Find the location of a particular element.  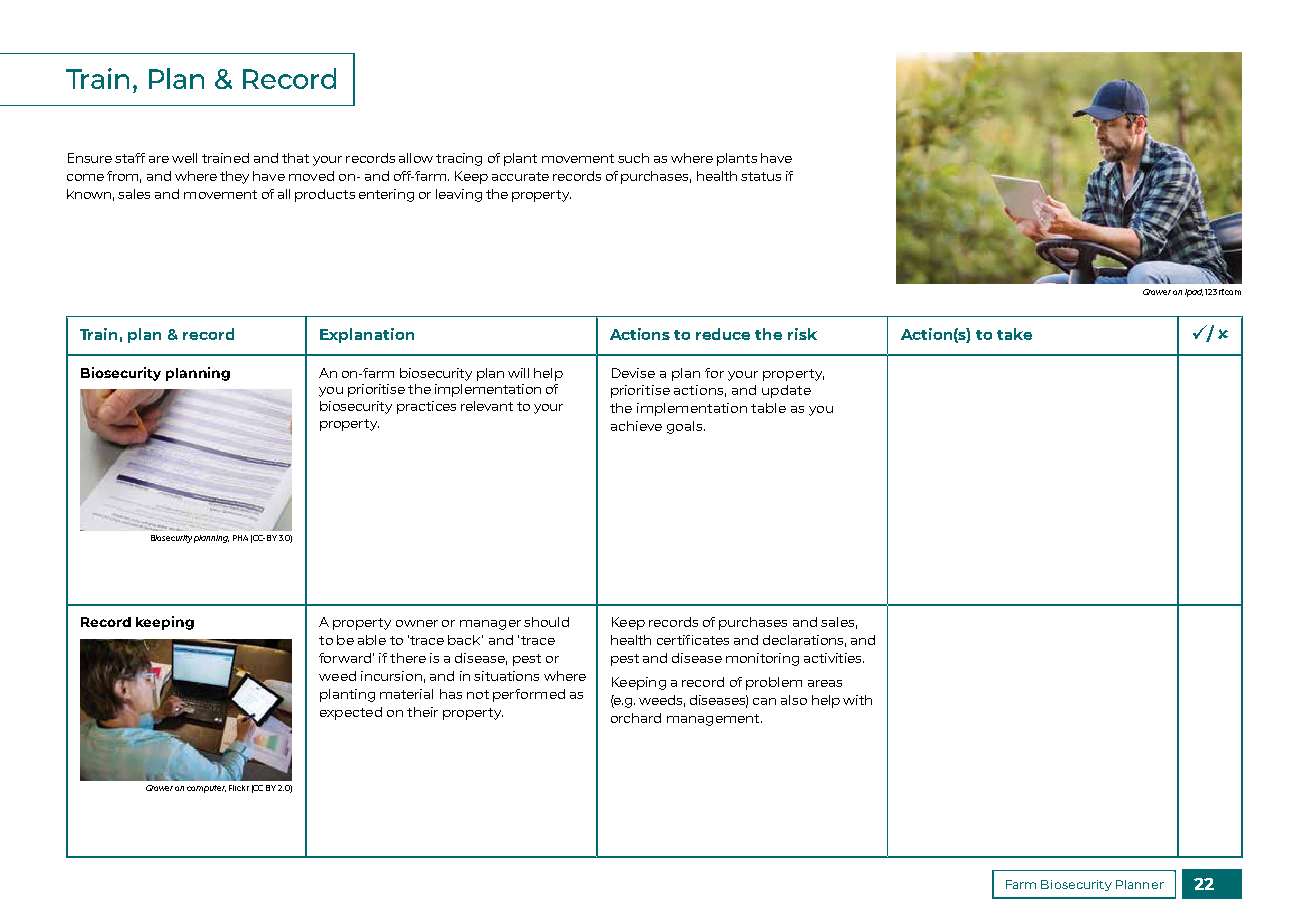

such is located at coordinates (633, 158).
